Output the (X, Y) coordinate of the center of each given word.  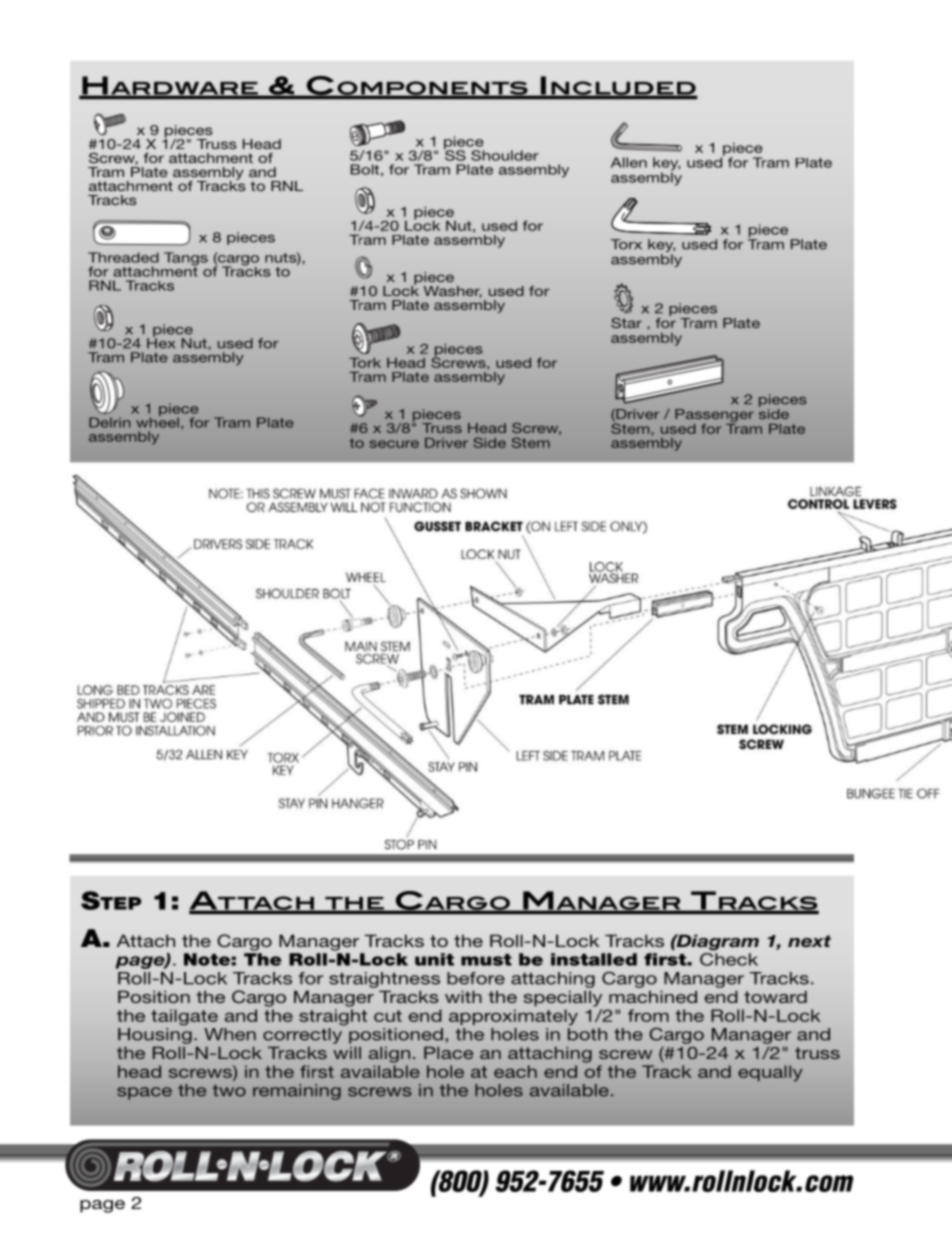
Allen (629, 162)
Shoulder (505, 155)
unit (434, 959)
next (809, 941)
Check (729, 959)
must (486, 960)
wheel (157, 421)
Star (626, 323)
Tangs (186, 260)
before (476, 978)
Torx (626, 244)
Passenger (714, 416)
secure (394, 444)
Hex (161, 342)
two (229, 1091)
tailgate (184, 1017)
